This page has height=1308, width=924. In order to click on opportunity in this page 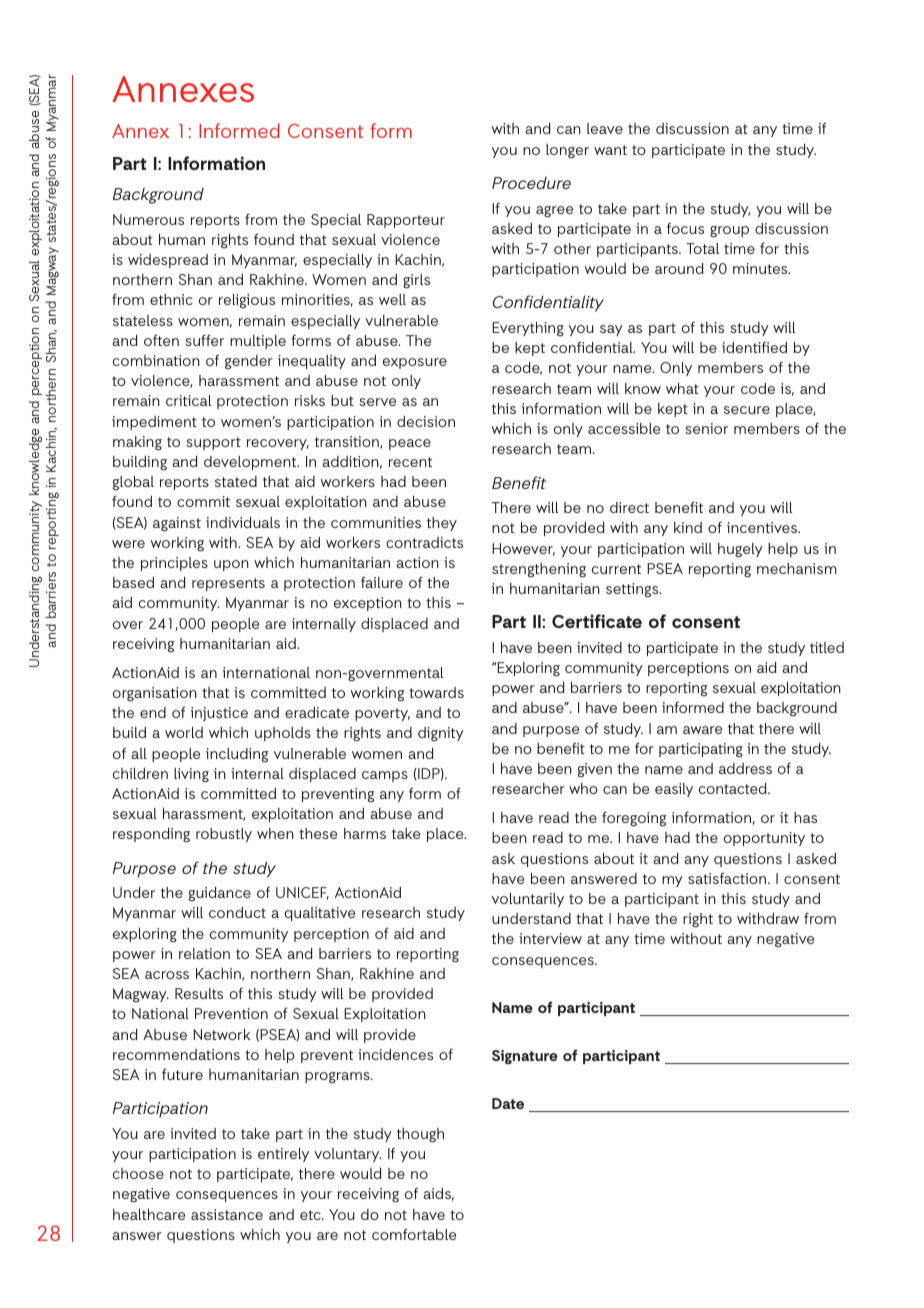, I will do `click(764, 839)`.
